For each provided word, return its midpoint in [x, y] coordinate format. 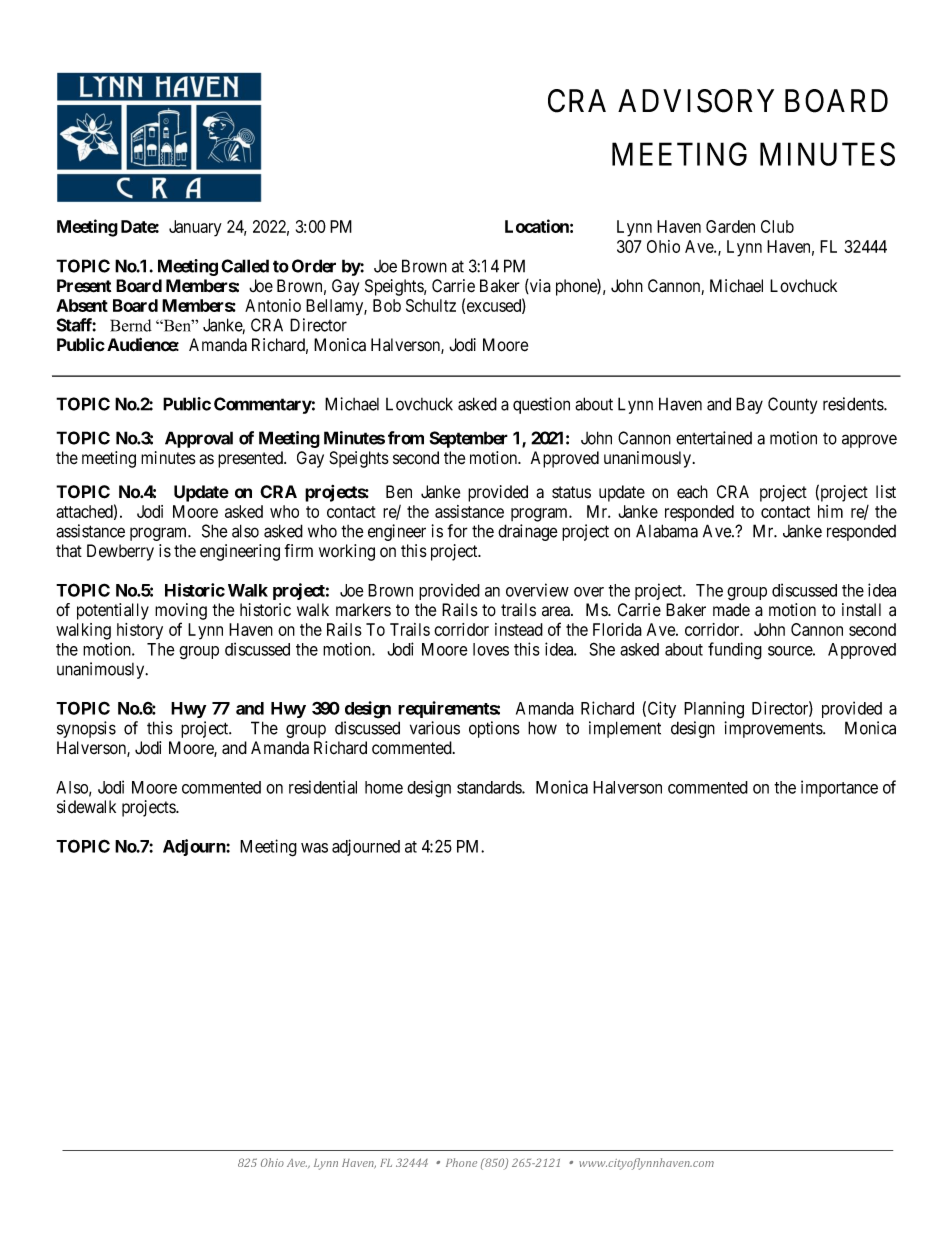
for [457, 531]
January [195, 228]
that [69, 551]
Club [777, 226]
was [314, 848]
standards [490, 787]
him [830, 511]
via [539, 286]
